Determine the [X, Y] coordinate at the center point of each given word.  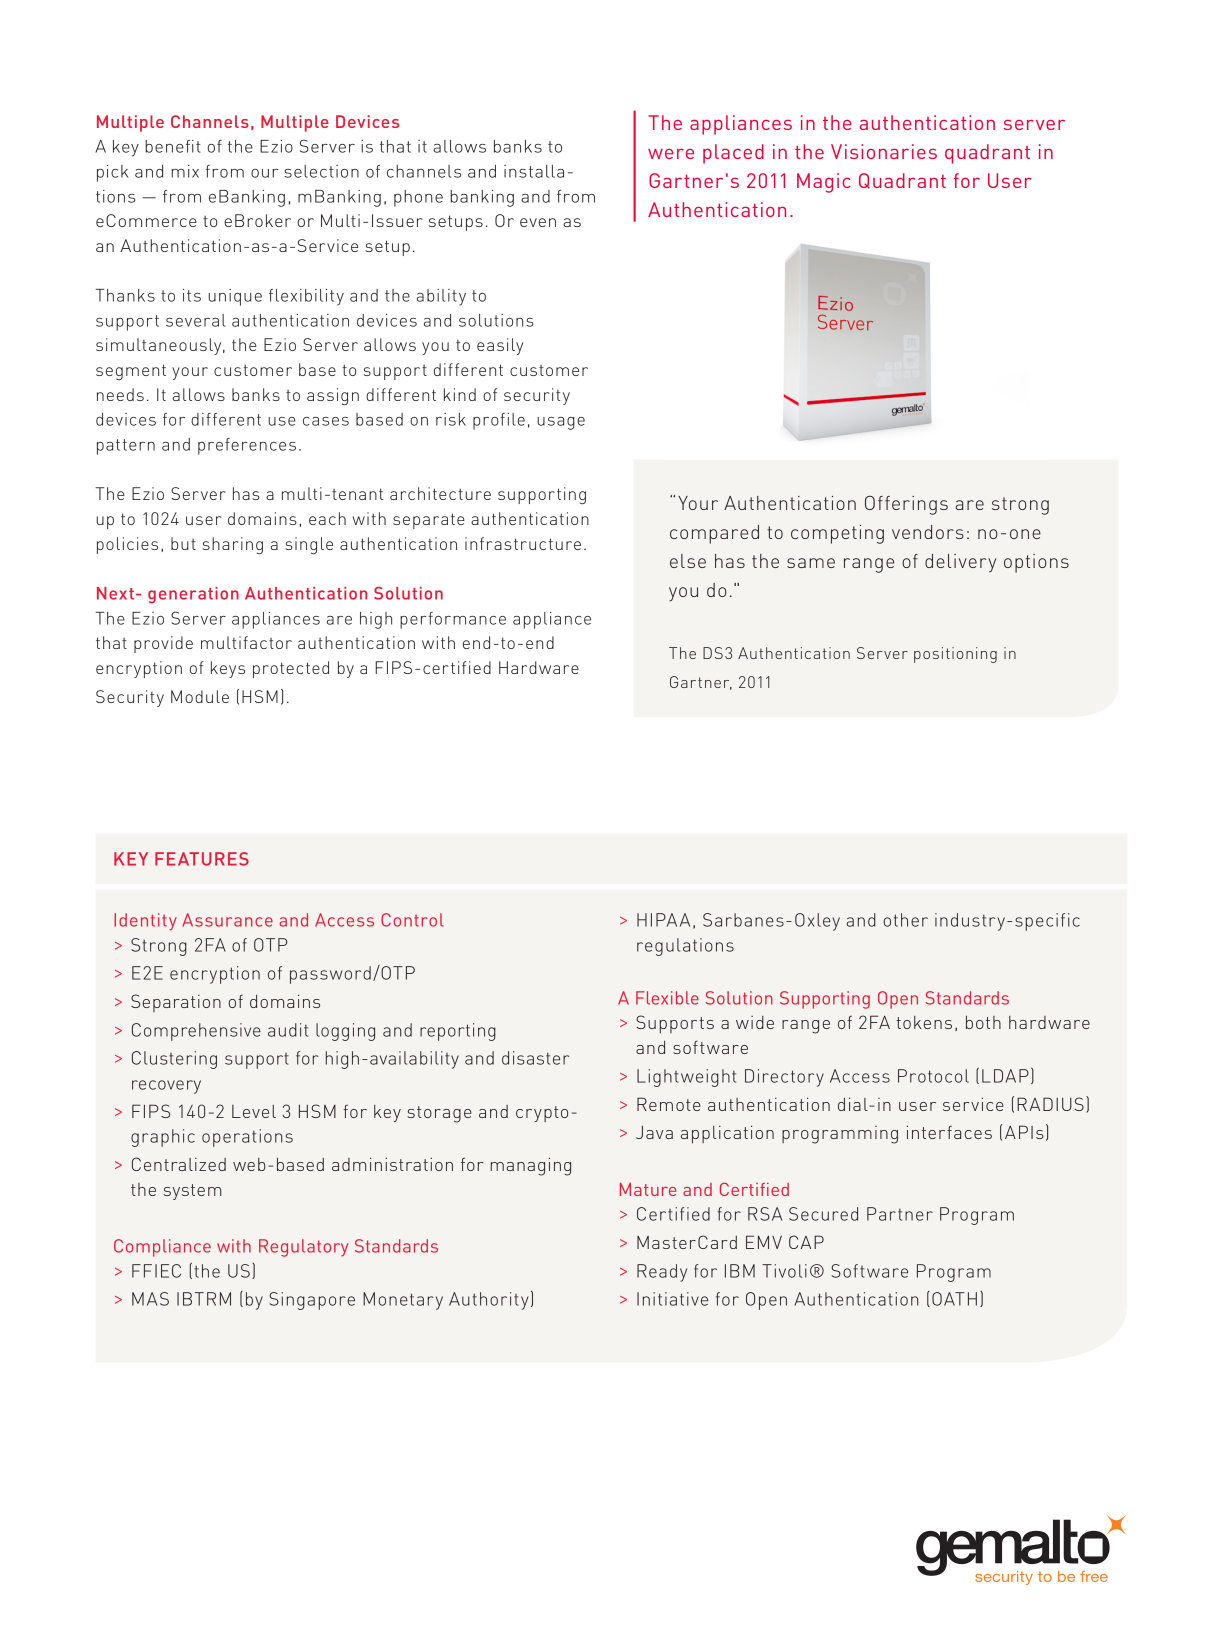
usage [561, 423]
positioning [955, 655]
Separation [176, 1003]
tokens [924, 1022]
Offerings [906, 505]
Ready [662, 1273]
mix [185, 171]
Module [200, 696]
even [538, 222]
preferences [247, 446]
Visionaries [884, 151]
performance [453, 620]
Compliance [162, 1248]
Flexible [667, 998]
